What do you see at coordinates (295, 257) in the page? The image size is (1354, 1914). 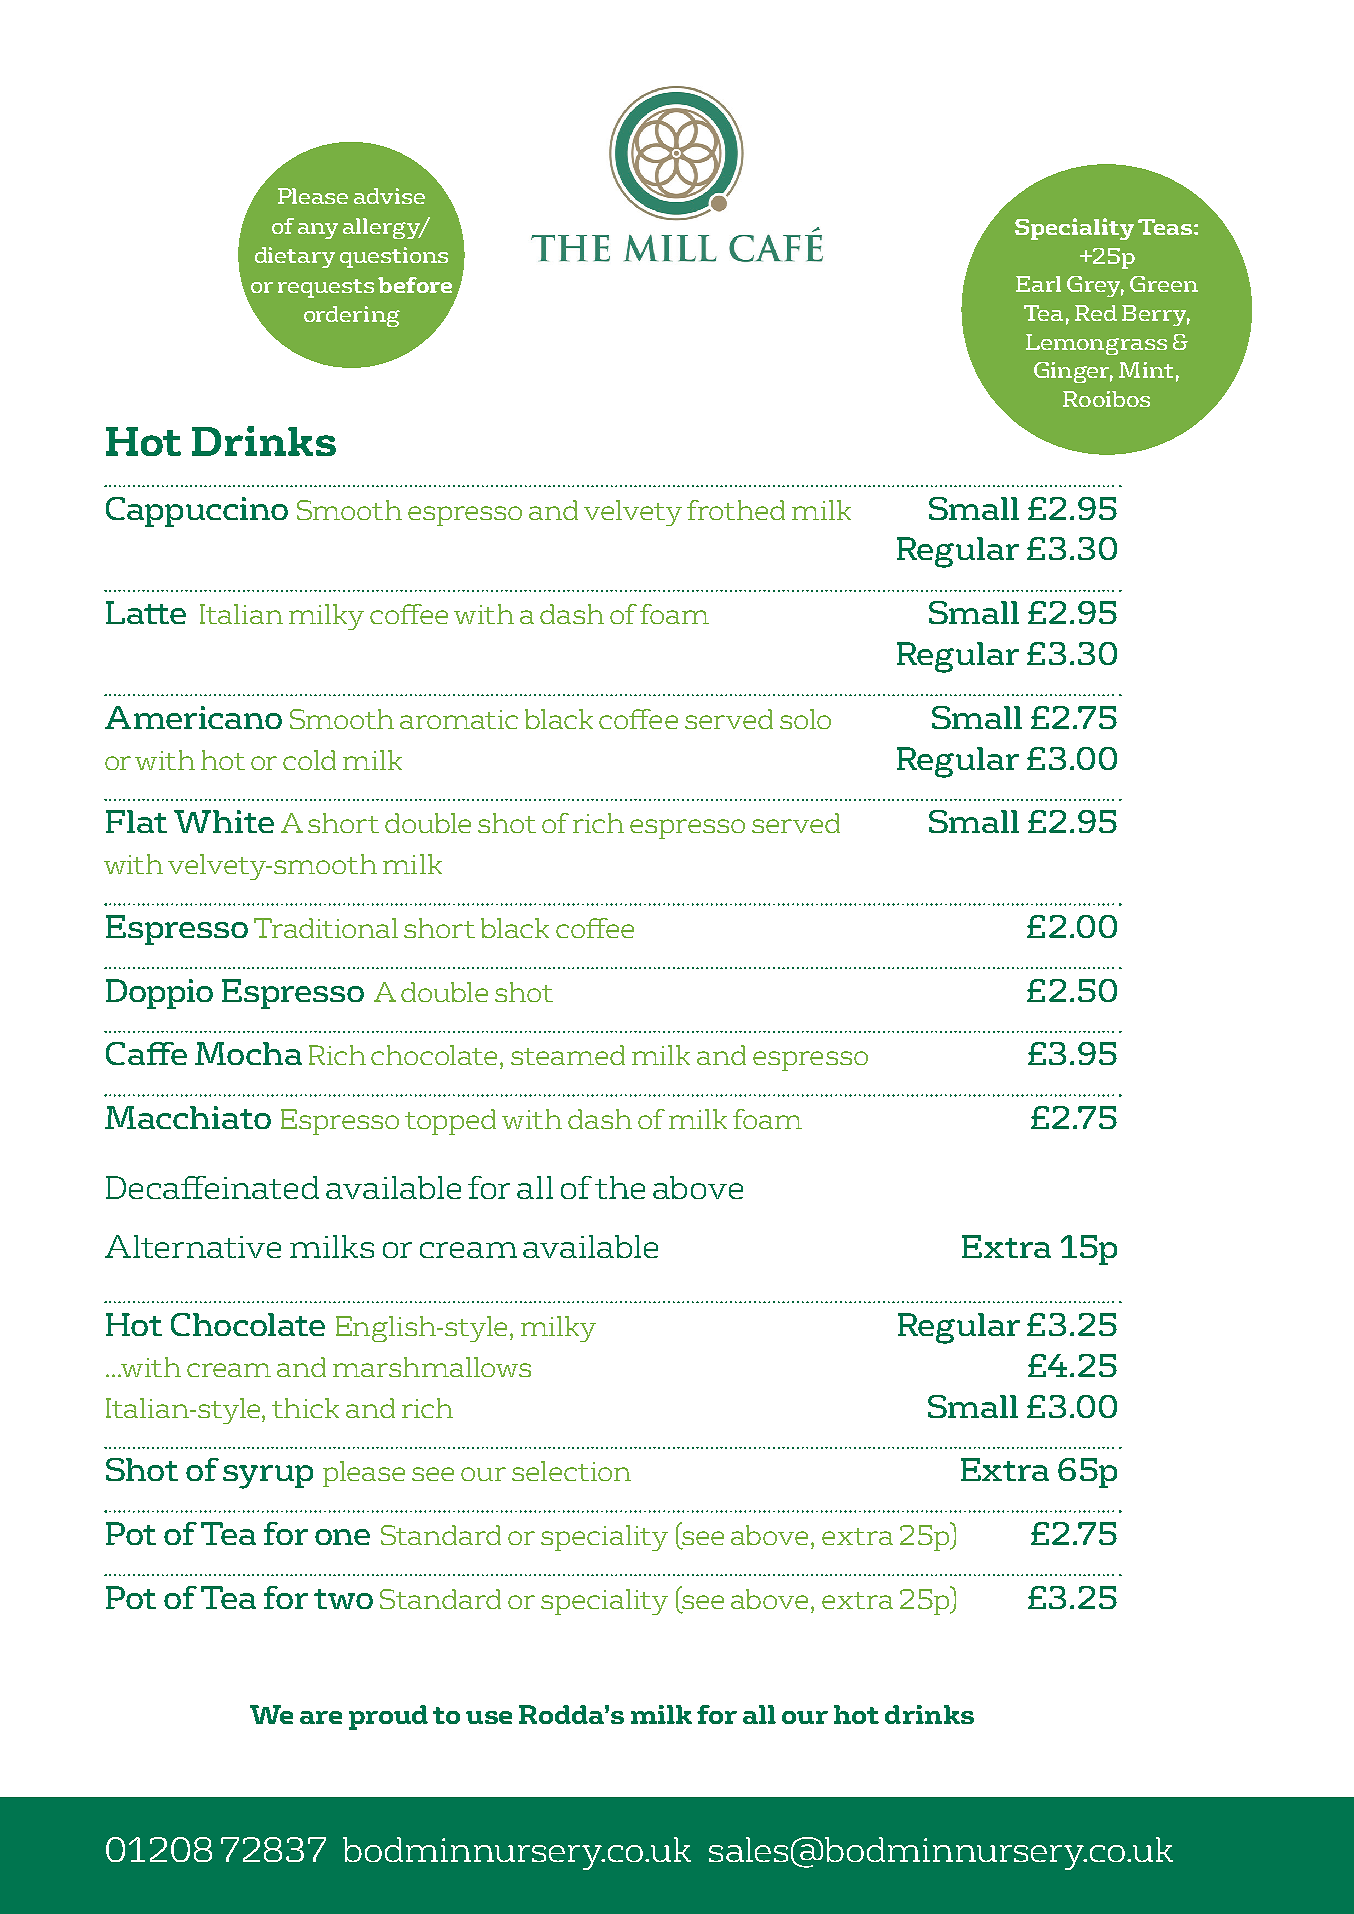 I see `dietary` at bounding box center [295, 257].
